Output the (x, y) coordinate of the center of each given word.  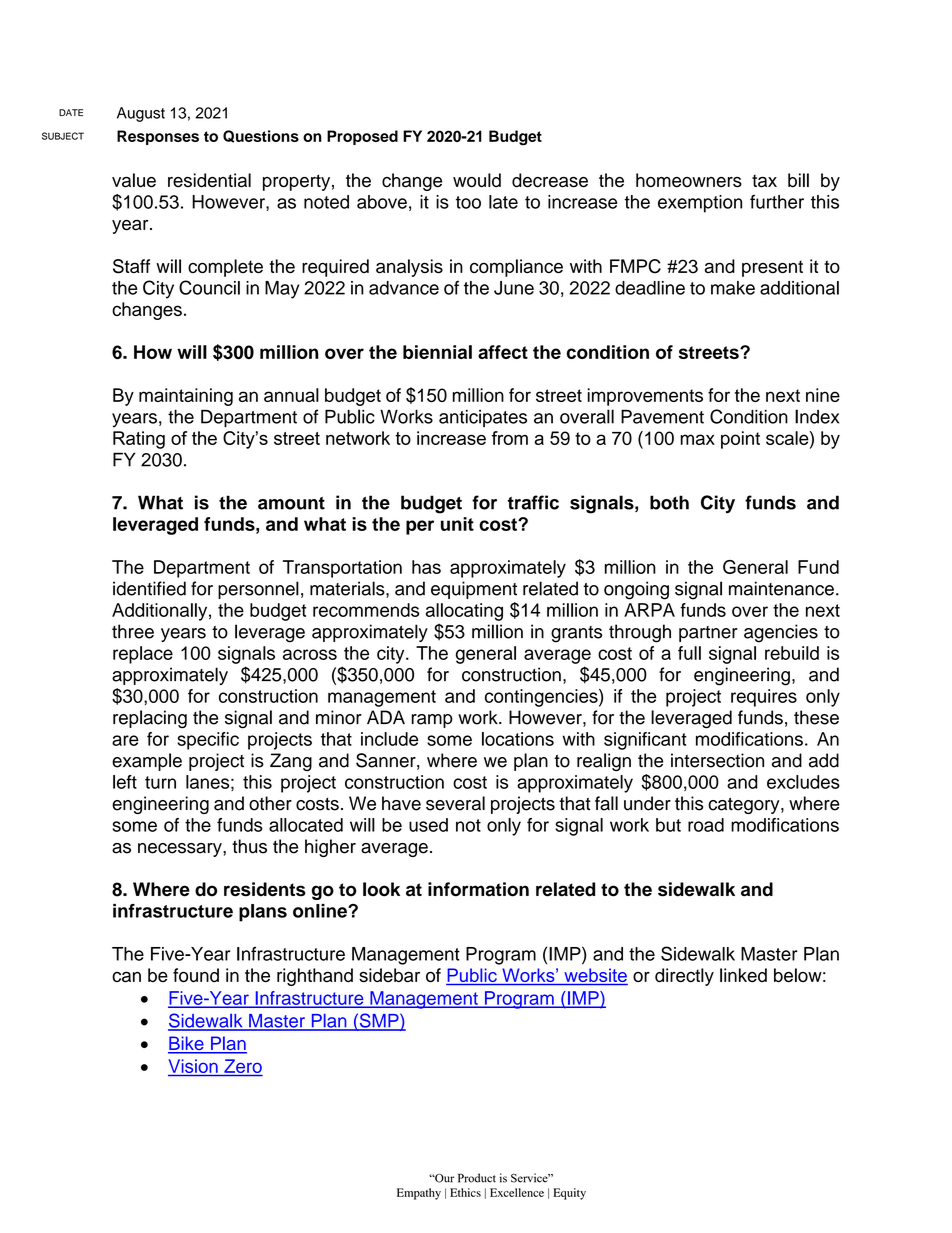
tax (764, 181)
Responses (158, 137)
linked (743, 975)
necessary (181, 850)
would (477, 180)
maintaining (186, 397)
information (478, 889)
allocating (464, 612)
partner (708, 634)
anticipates (483, 418)
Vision (194, 1067)
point (740, 440)
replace (143, 655)
